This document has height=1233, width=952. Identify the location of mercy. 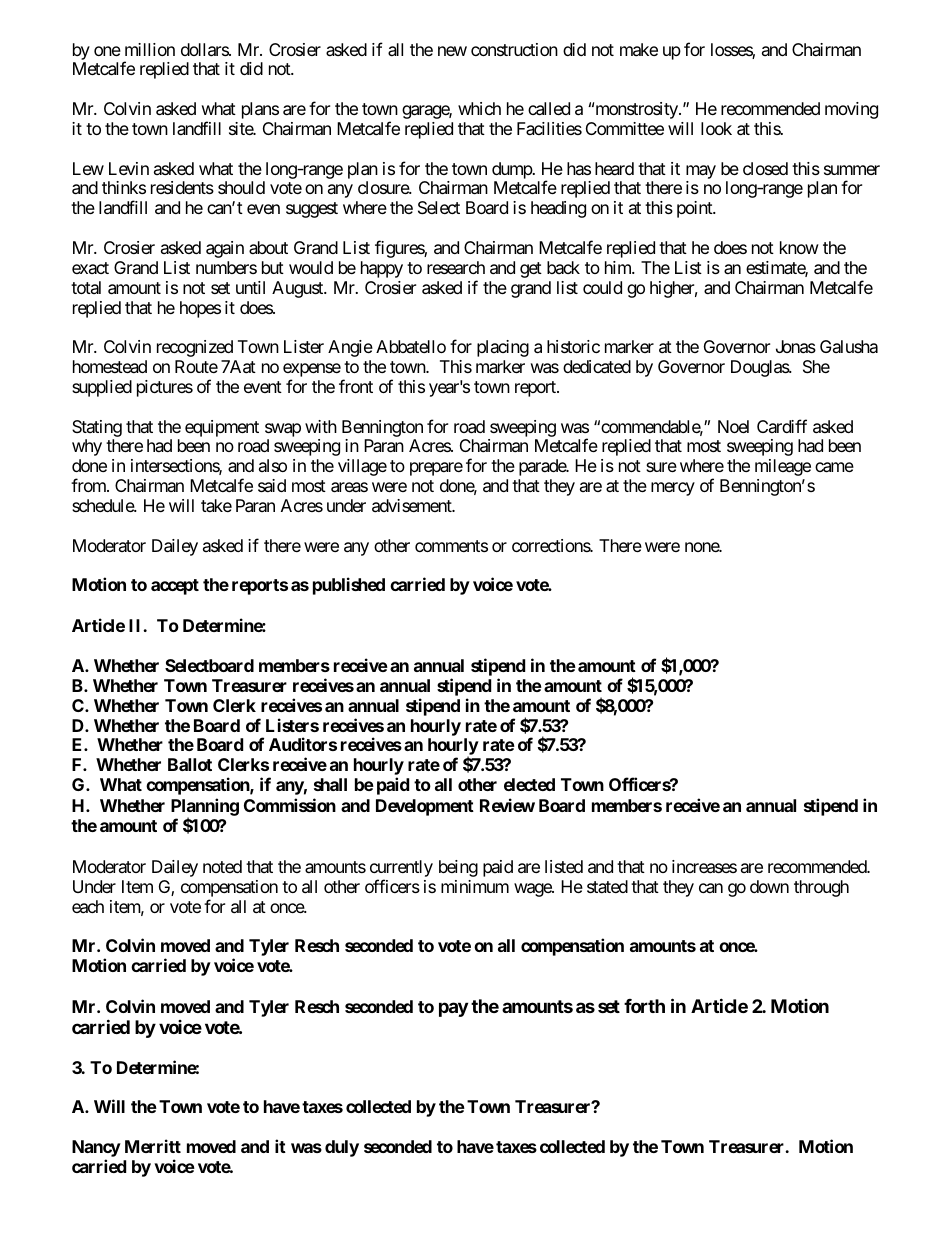
(673, 489).
